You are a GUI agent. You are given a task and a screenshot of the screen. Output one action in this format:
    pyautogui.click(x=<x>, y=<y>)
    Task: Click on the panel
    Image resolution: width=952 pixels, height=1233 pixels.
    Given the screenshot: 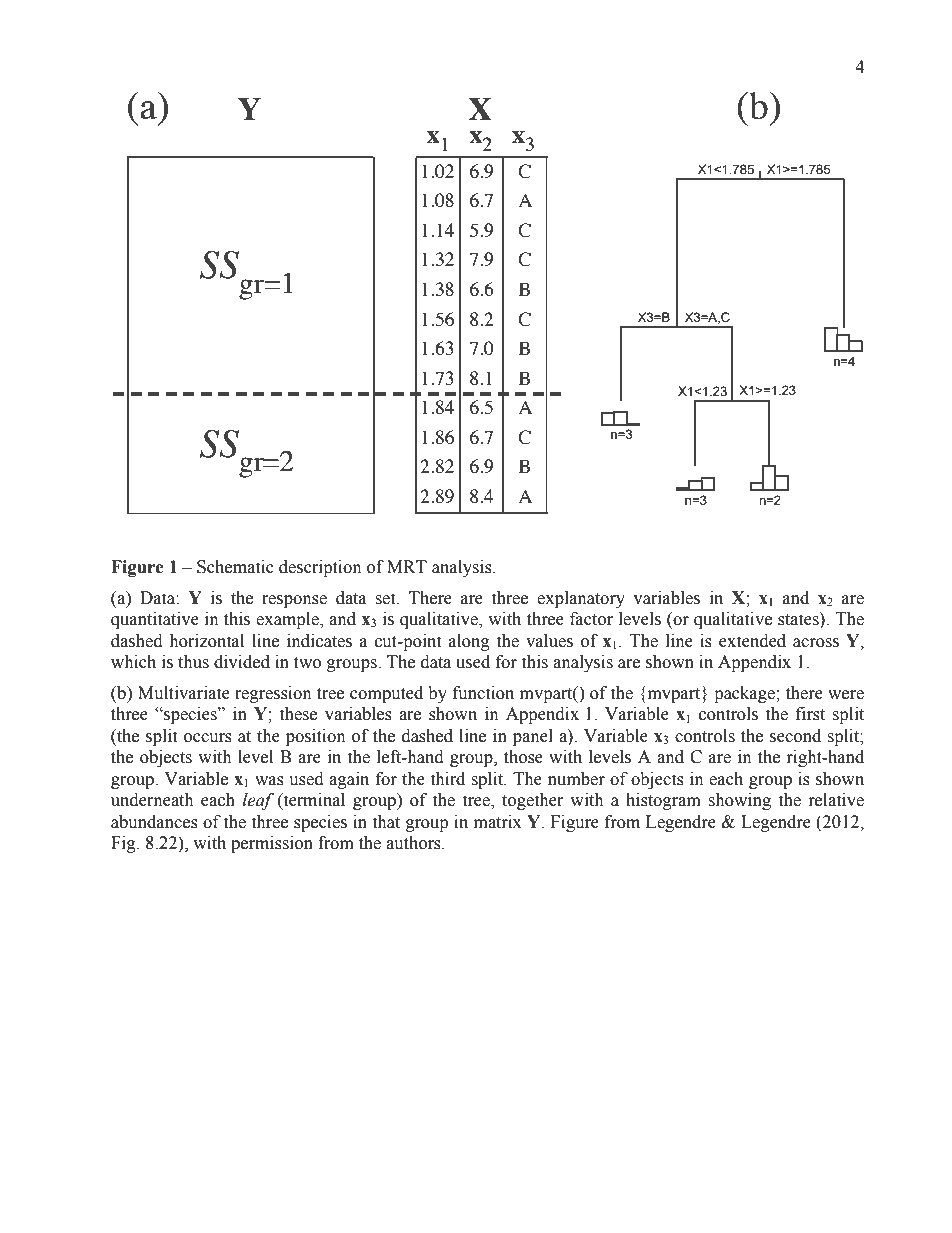 What is the action you would take?
    pyautogui.click(x=533, y=737)
